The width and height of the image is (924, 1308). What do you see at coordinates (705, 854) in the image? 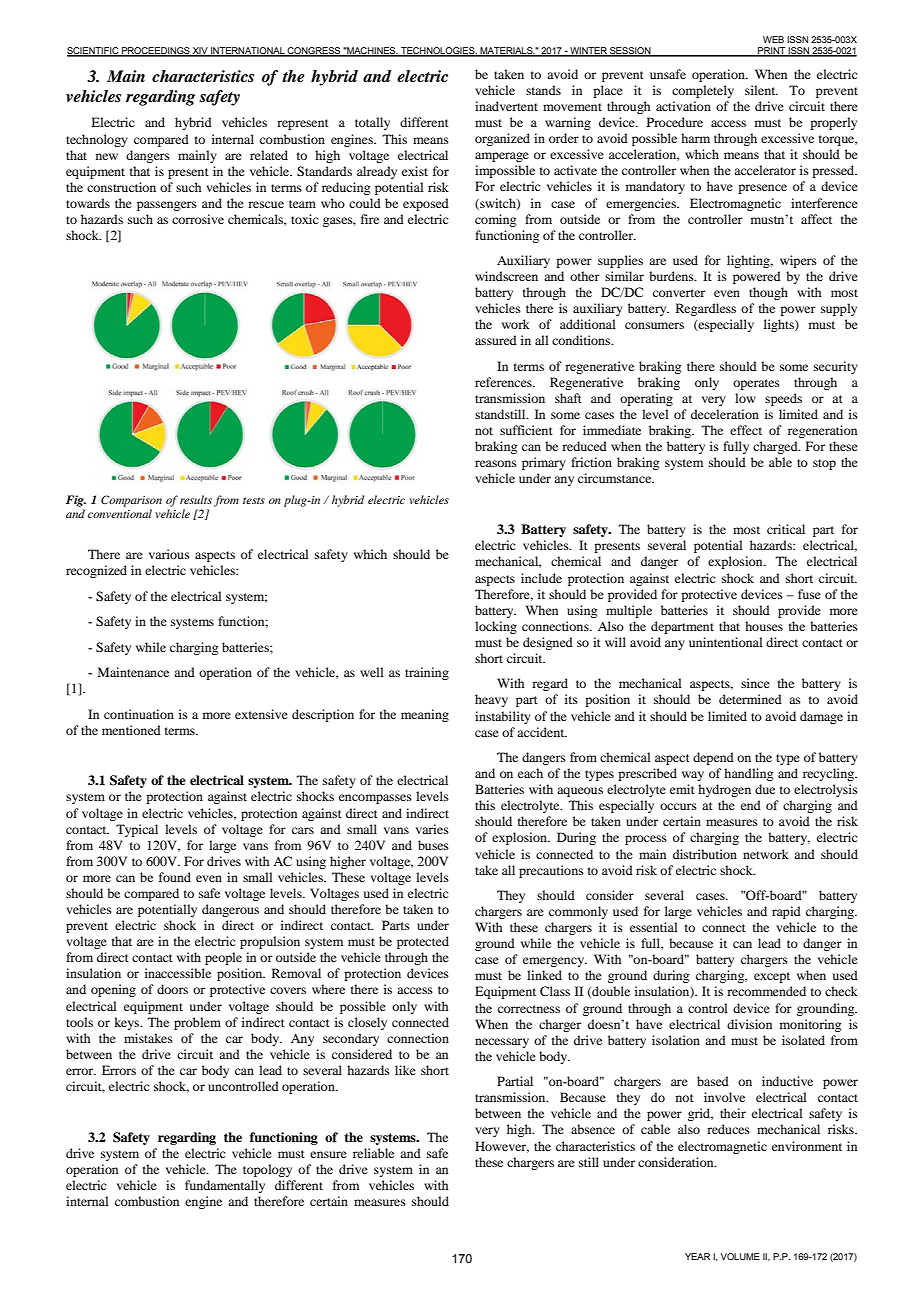
I see `distribution` at bounding box center [705, 854].
